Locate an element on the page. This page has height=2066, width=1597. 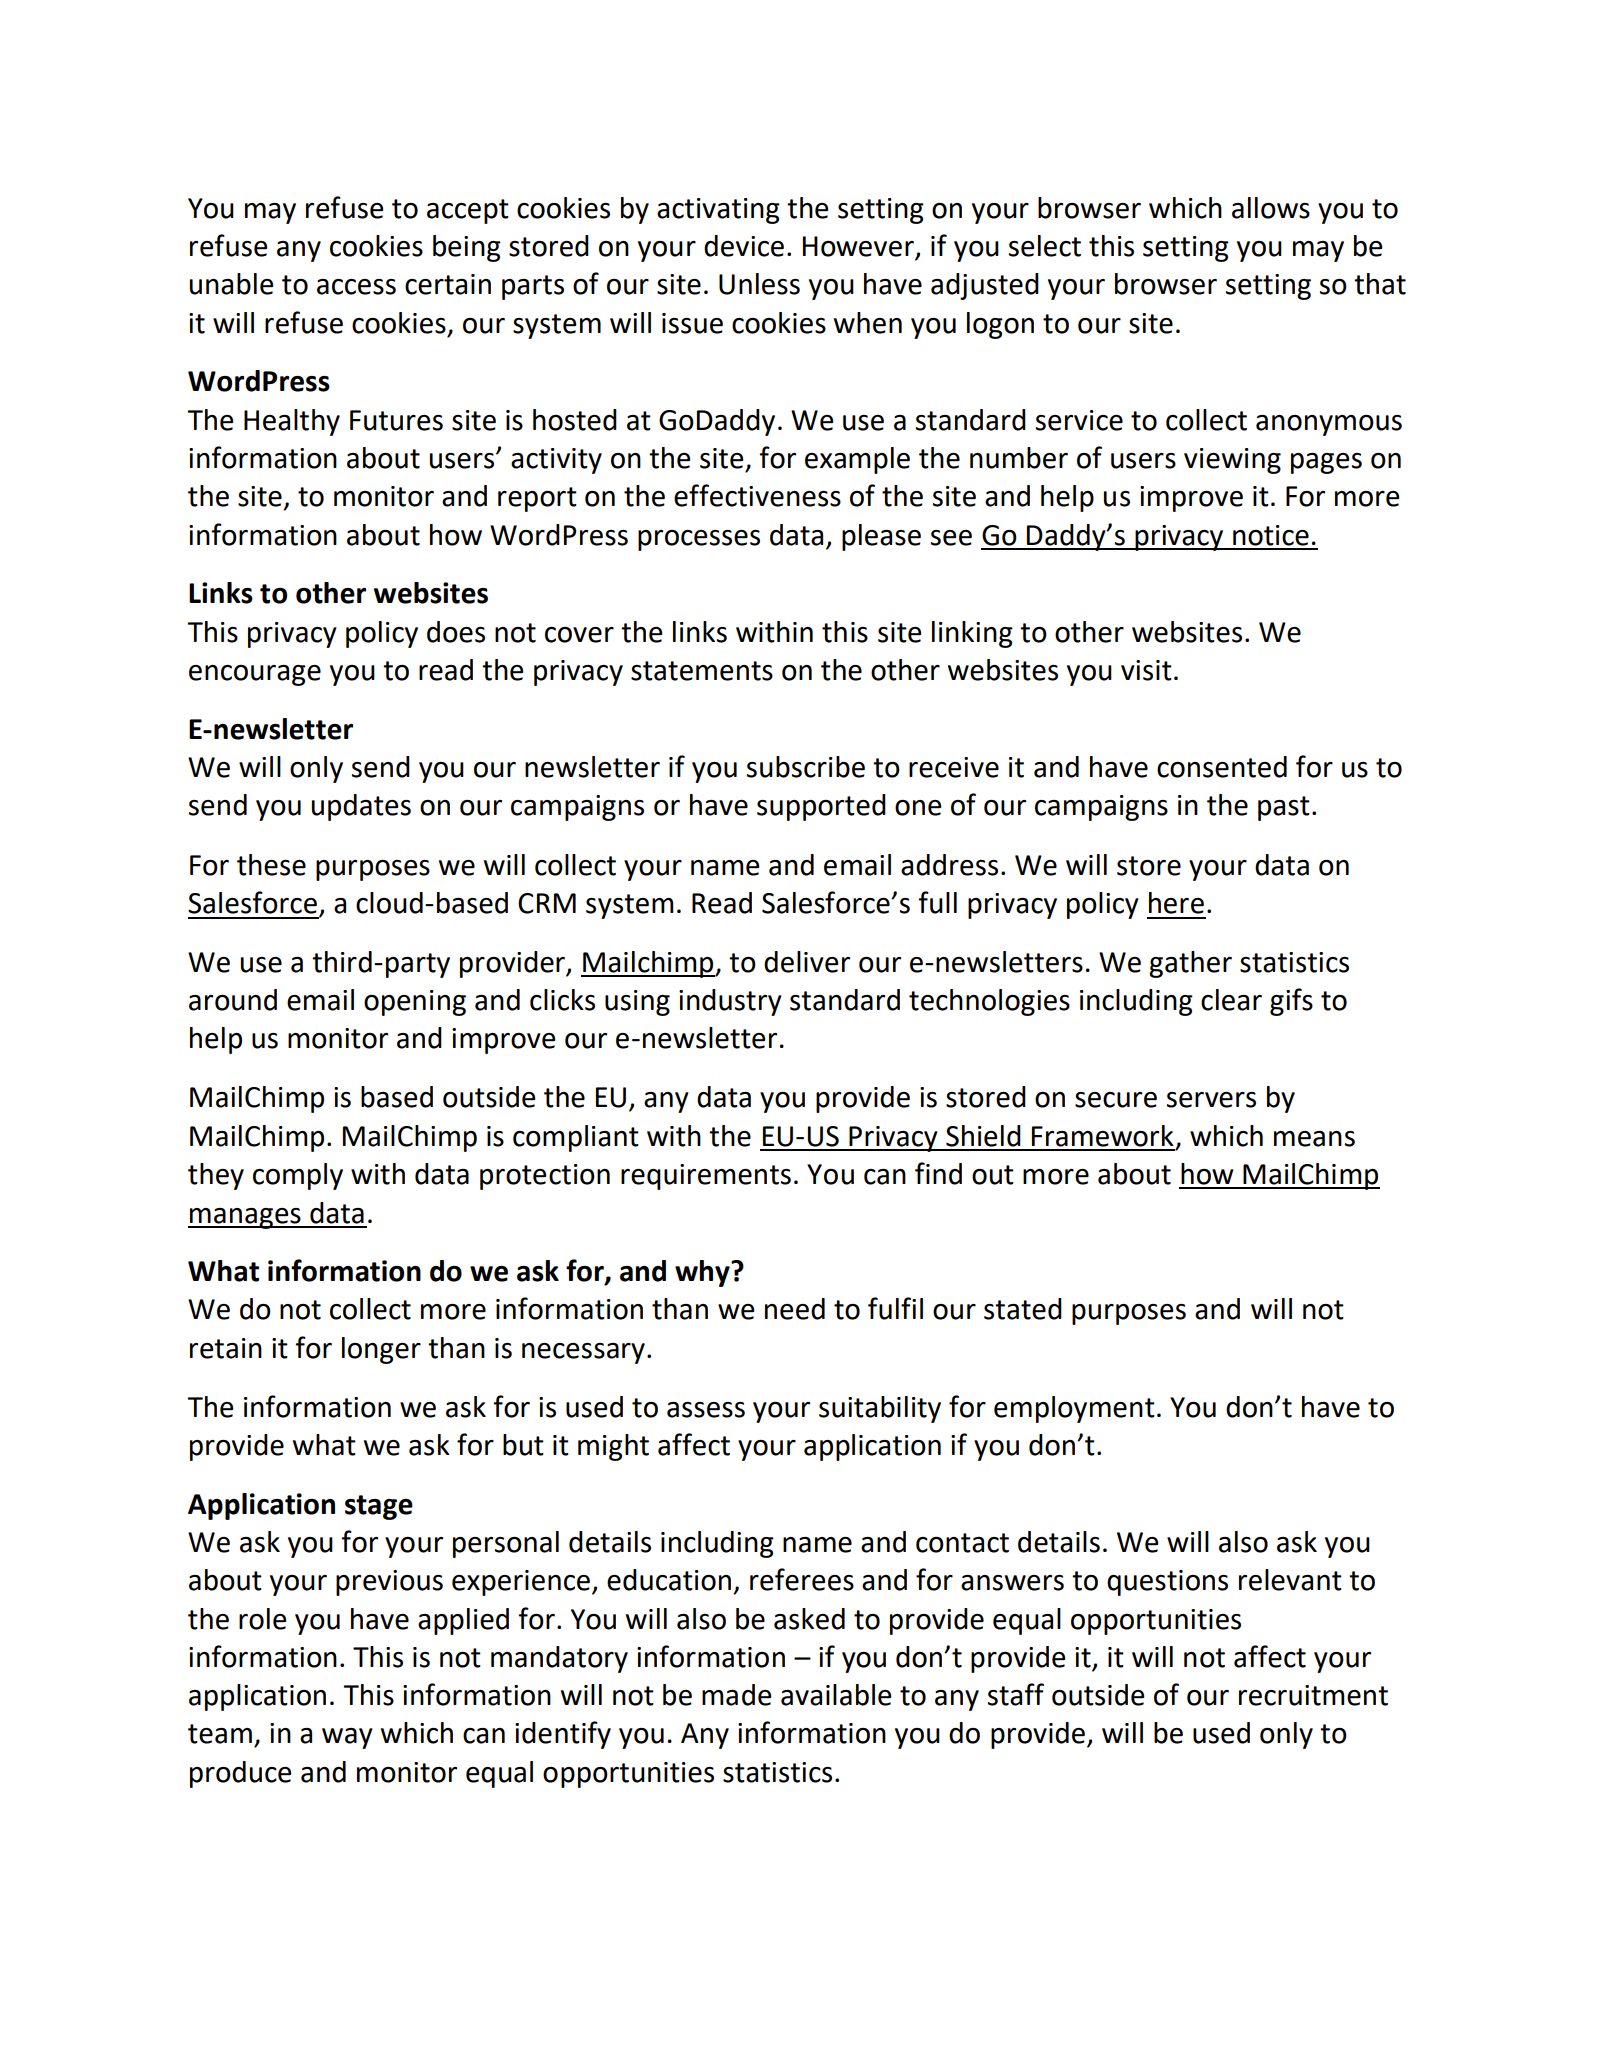
access is located at coordinates (356, 287).
